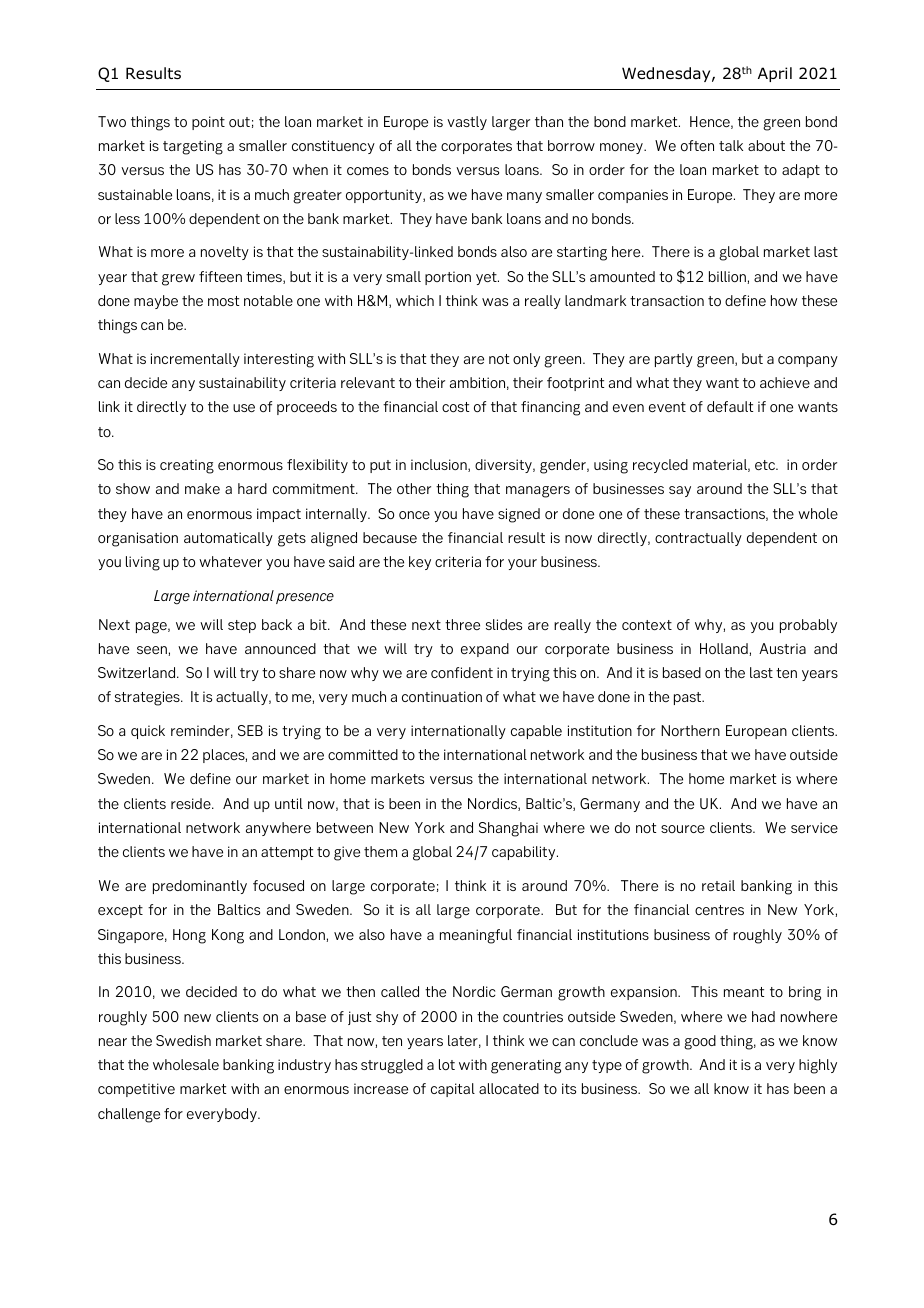 The height and width of the image is (1308, 924). What do you see at coordinates (467, 123) in the image?
I see `vastly` at bounding box center [467, 123].
